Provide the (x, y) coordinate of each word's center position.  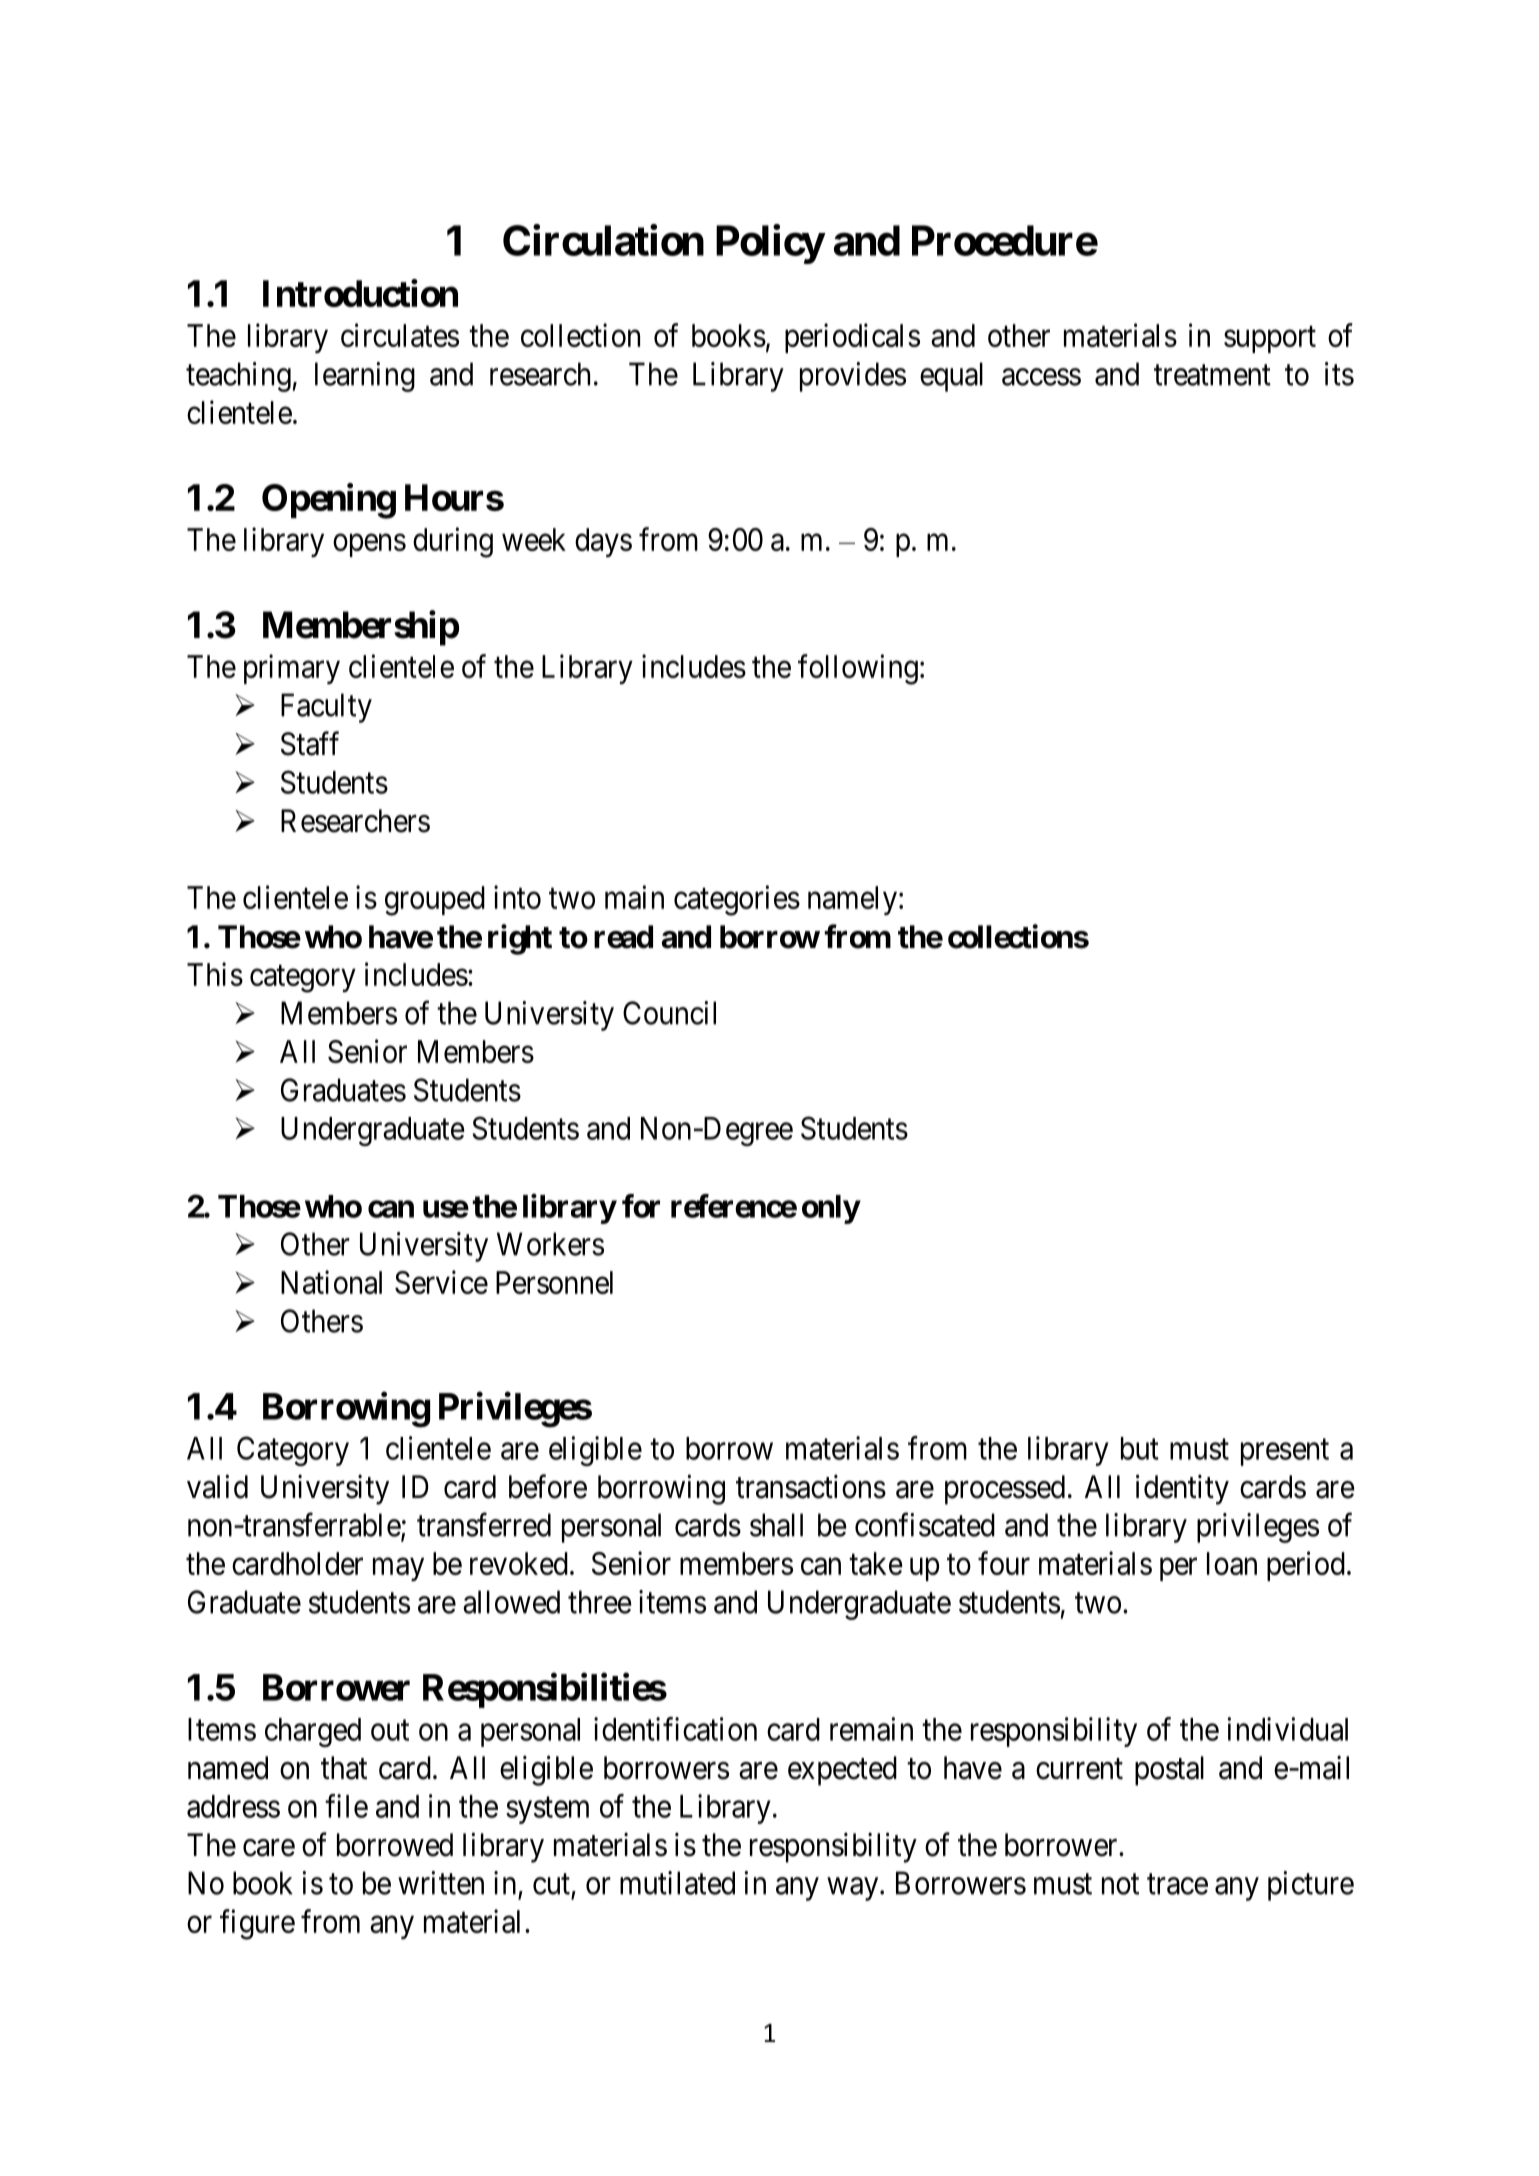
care (269, 1848)
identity (1182, 1489)
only (831, 1209)
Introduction (360, 293)
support (1270, 339)
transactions (811, 1486)
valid (217, 1486)
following (858, 669)
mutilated (677, 1883)
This (215, 974)
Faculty (326, 708)
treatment (1212, 375)
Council (669, 1013)
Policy (770, 244)
